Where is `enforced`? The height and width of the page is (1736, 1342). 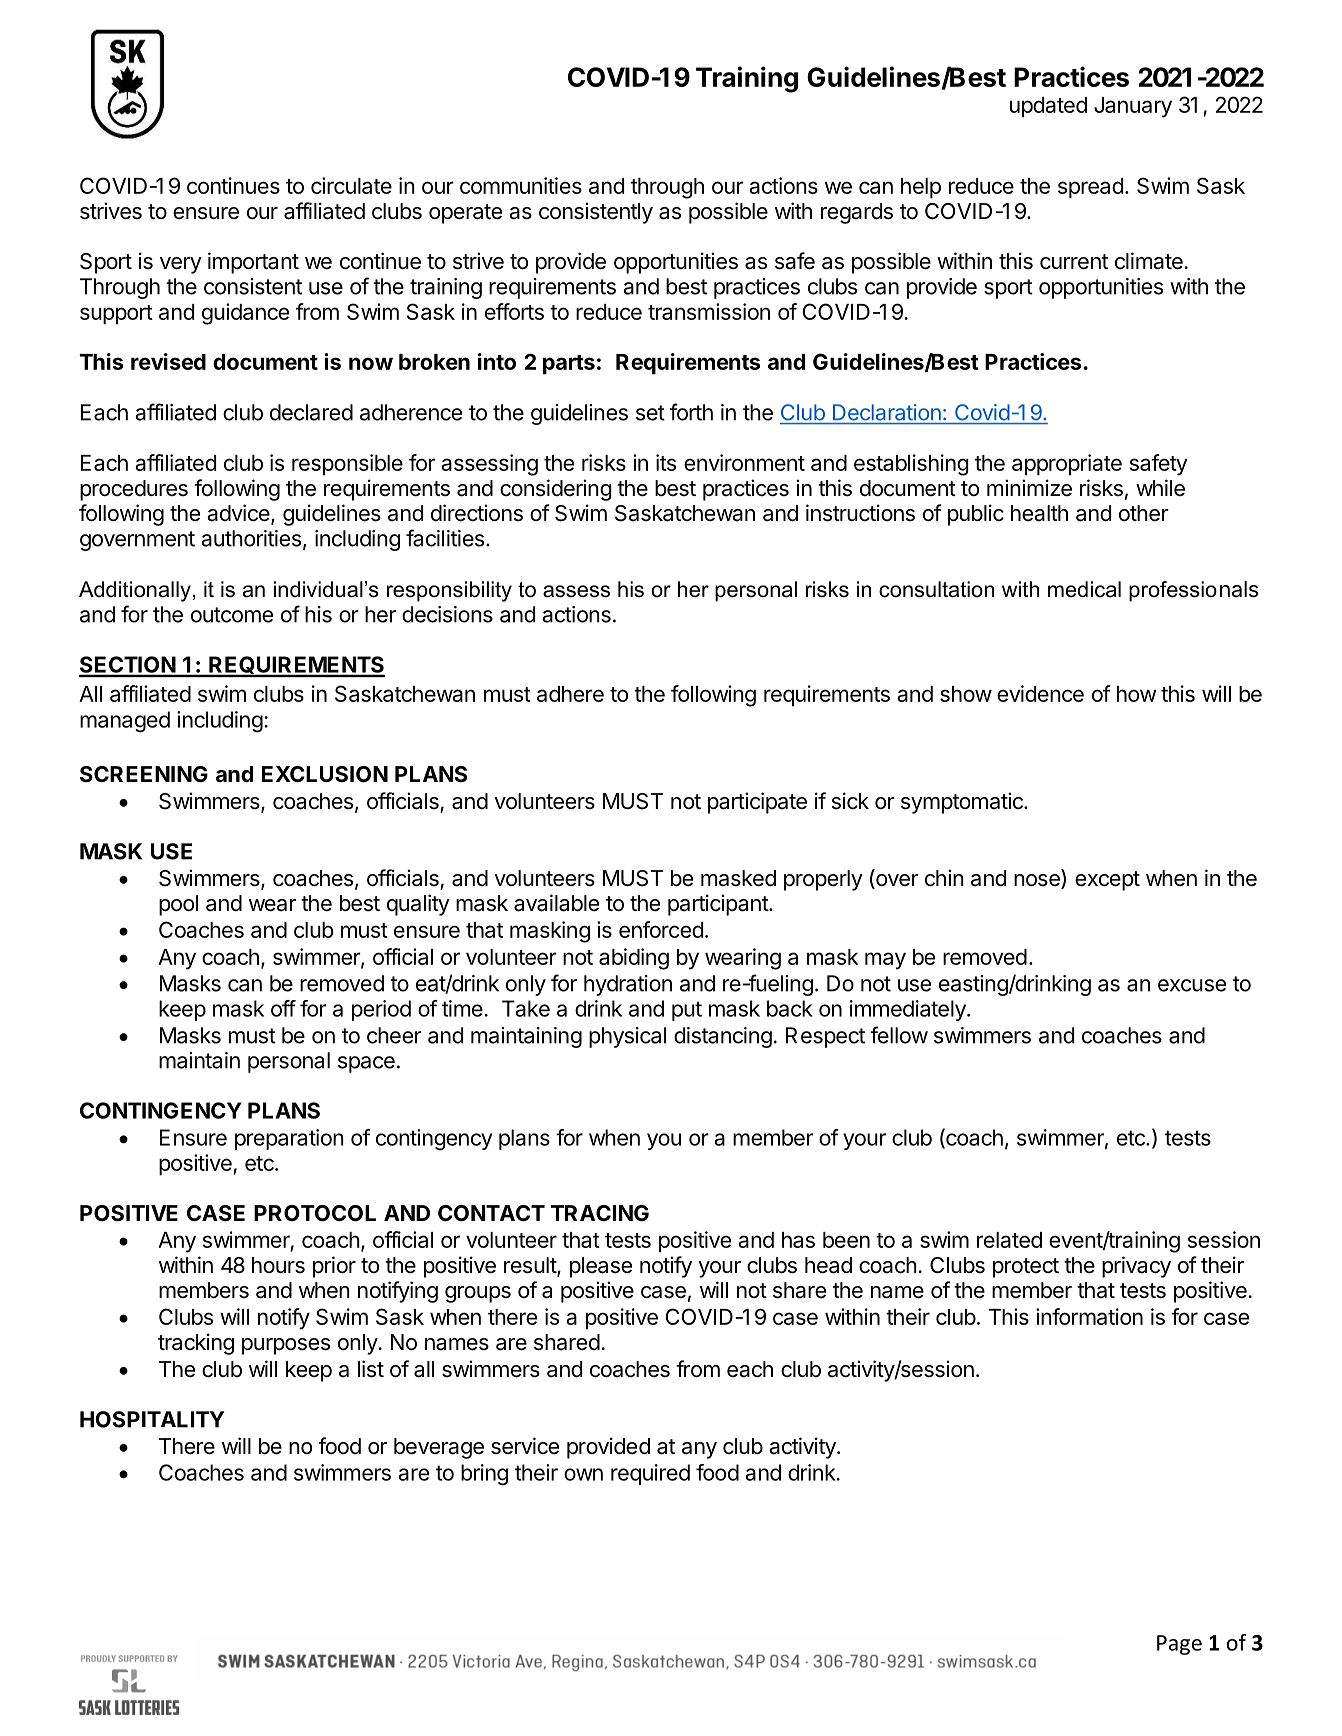
enforced is located at coordinates (661, 929).
